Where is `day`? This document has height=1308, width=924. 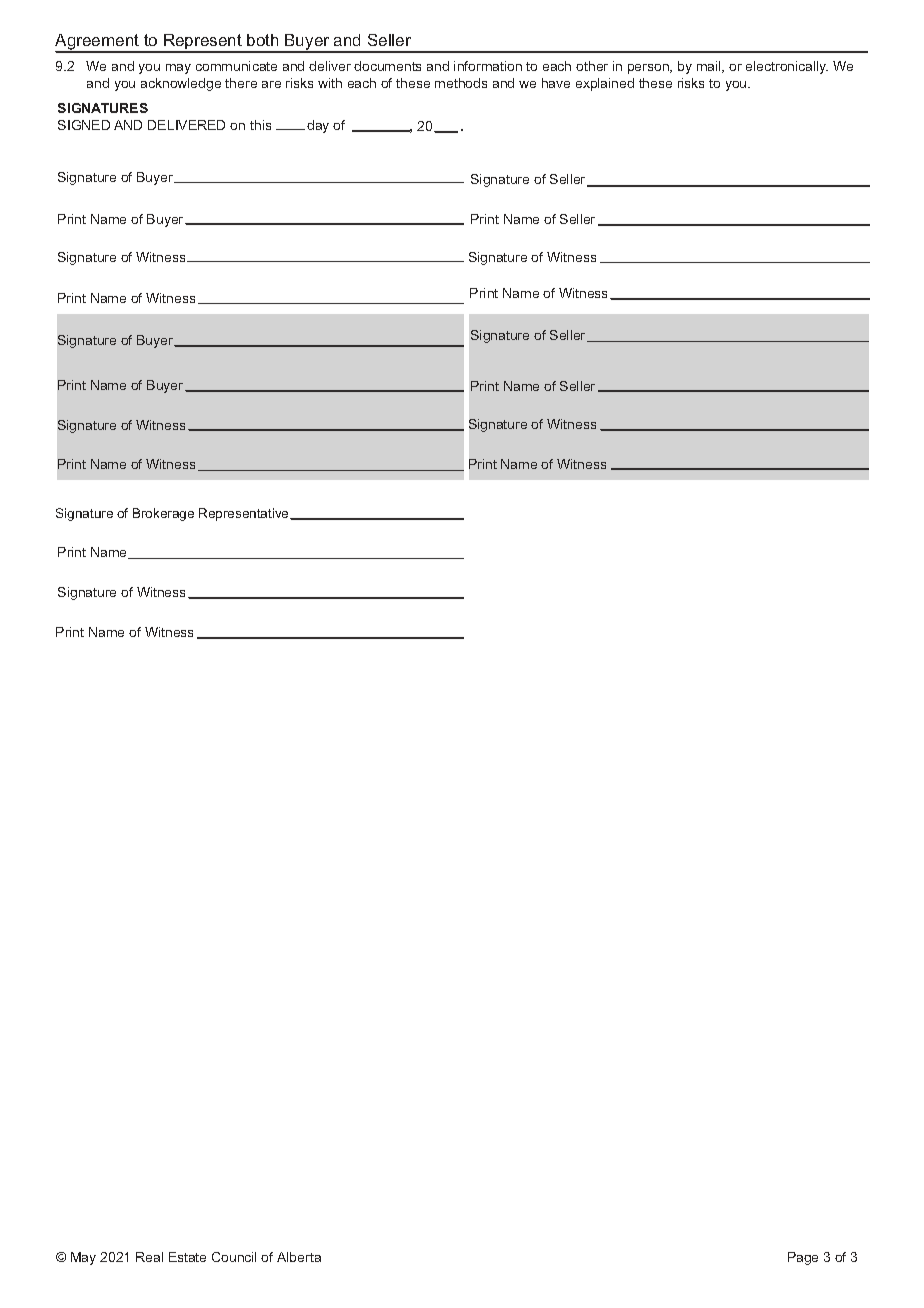 day is located at coordinates (318, 126).
